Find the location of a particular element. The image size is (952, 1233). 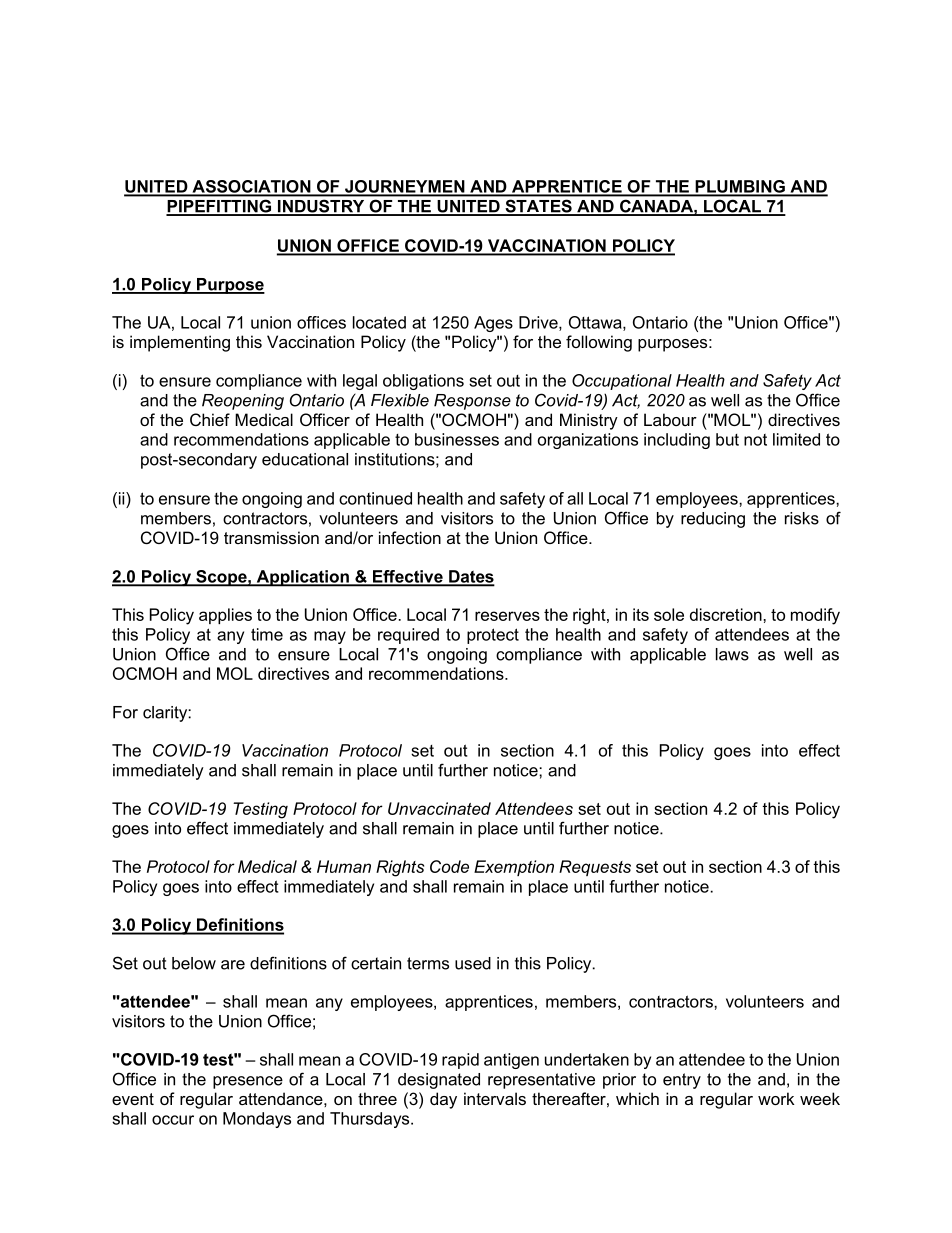

Requests is located at coordinates (595, 868).
